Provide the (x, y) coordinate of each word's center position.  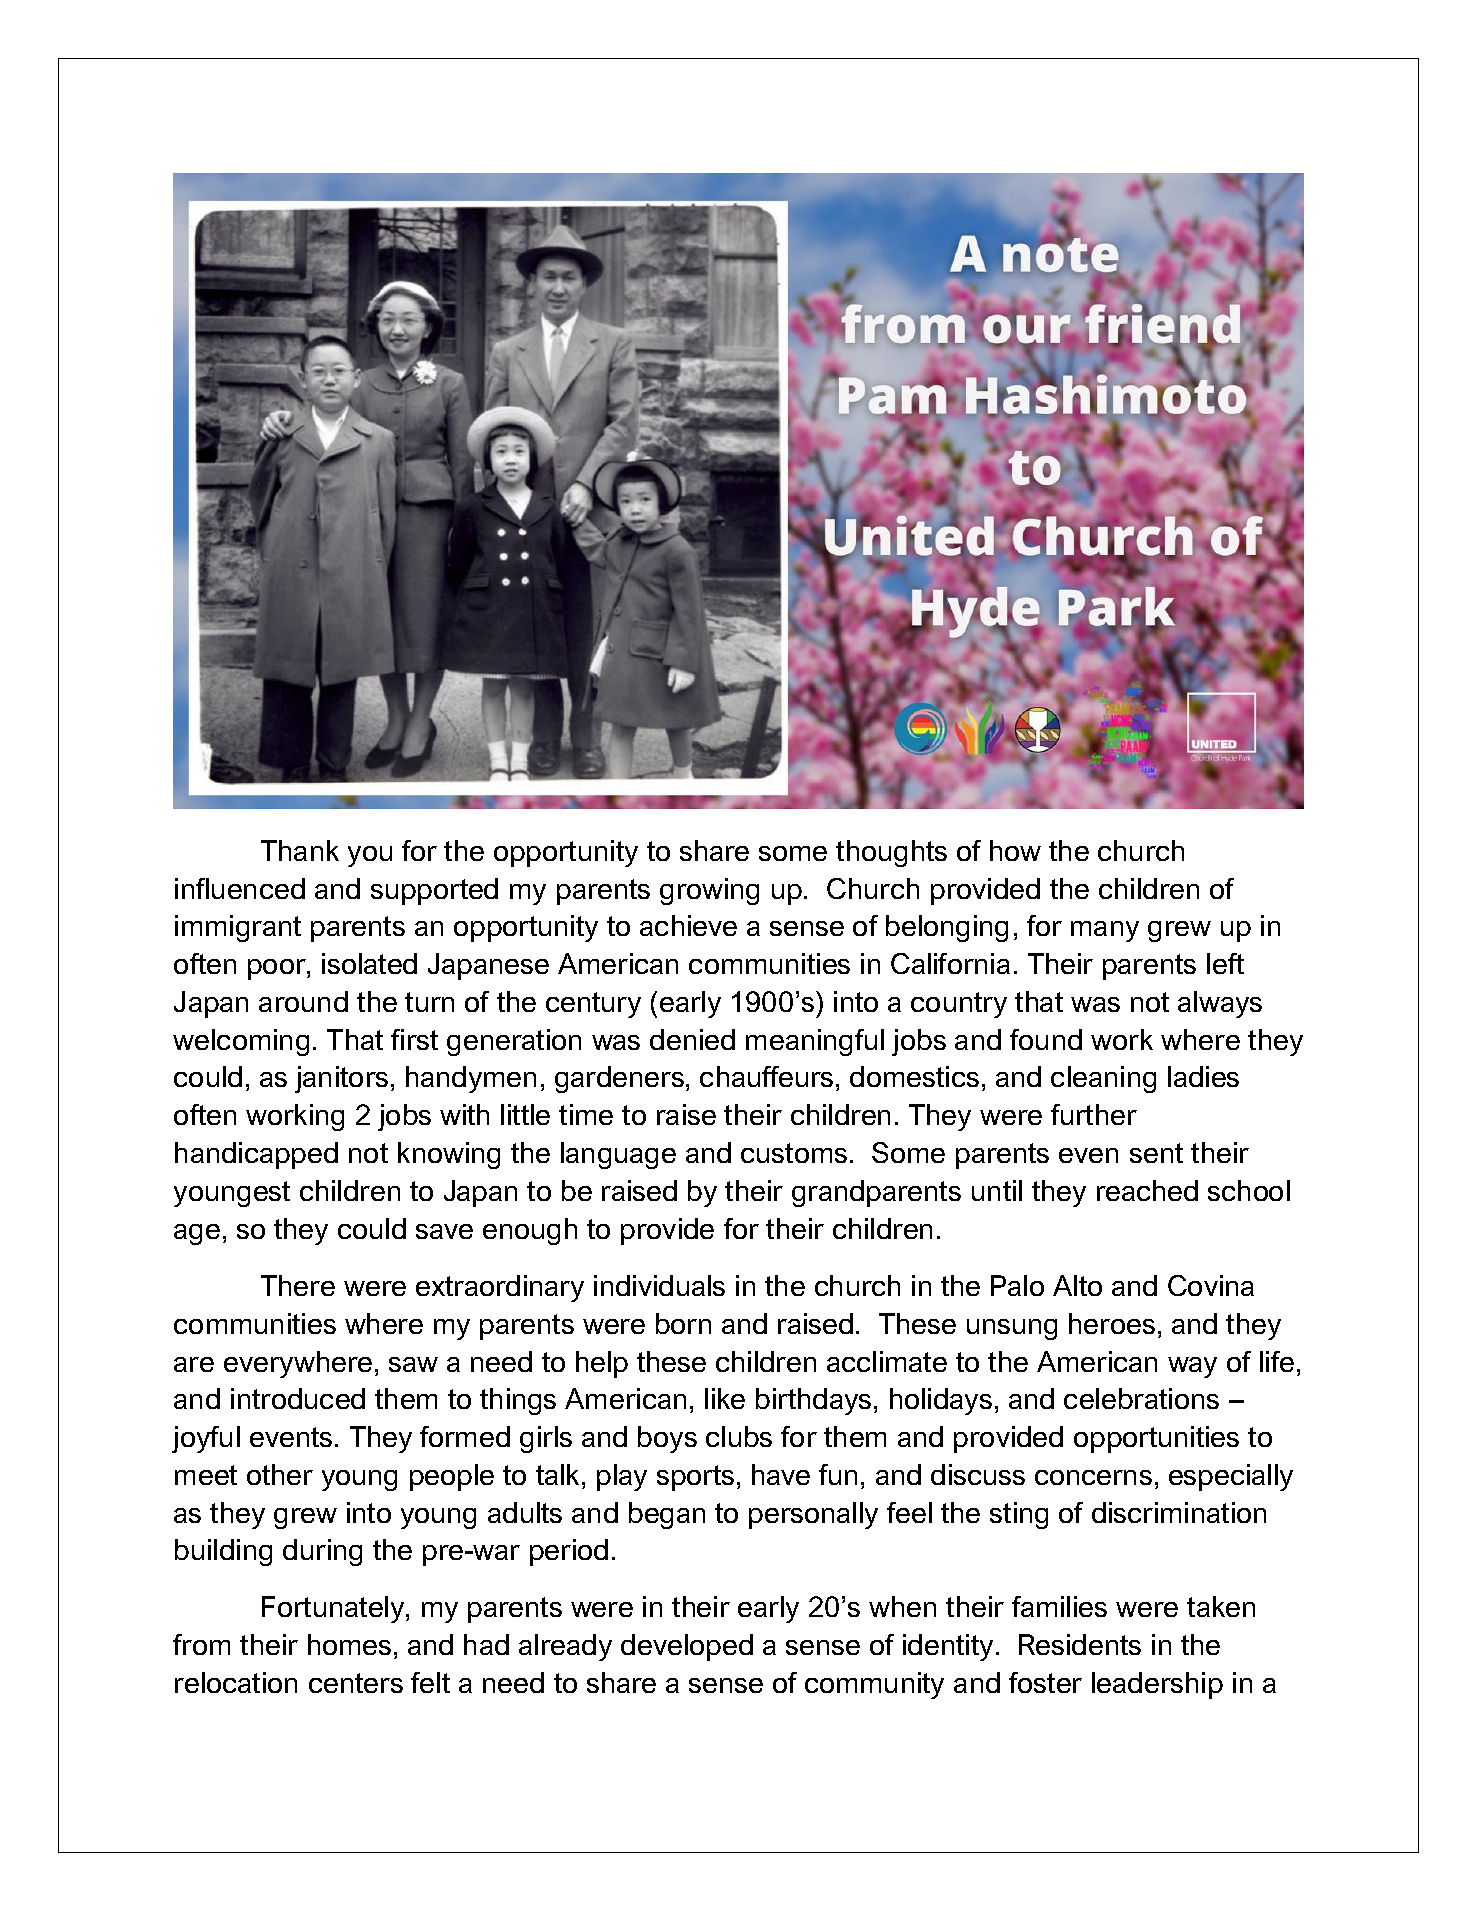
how (1015, 850)
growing (709, 891)
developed (687, 1647)
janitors (341, 1079)
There (298, 1285)
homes (349, 1644)
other (280, 1474)
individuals (659, 1285)
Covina (1211, 1285)
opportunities (1156, 1439)
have (781, 1474)
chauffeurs (766, 1076)
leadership (1157, 1685)
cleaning (1103, 1079)
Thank (300, 850)
